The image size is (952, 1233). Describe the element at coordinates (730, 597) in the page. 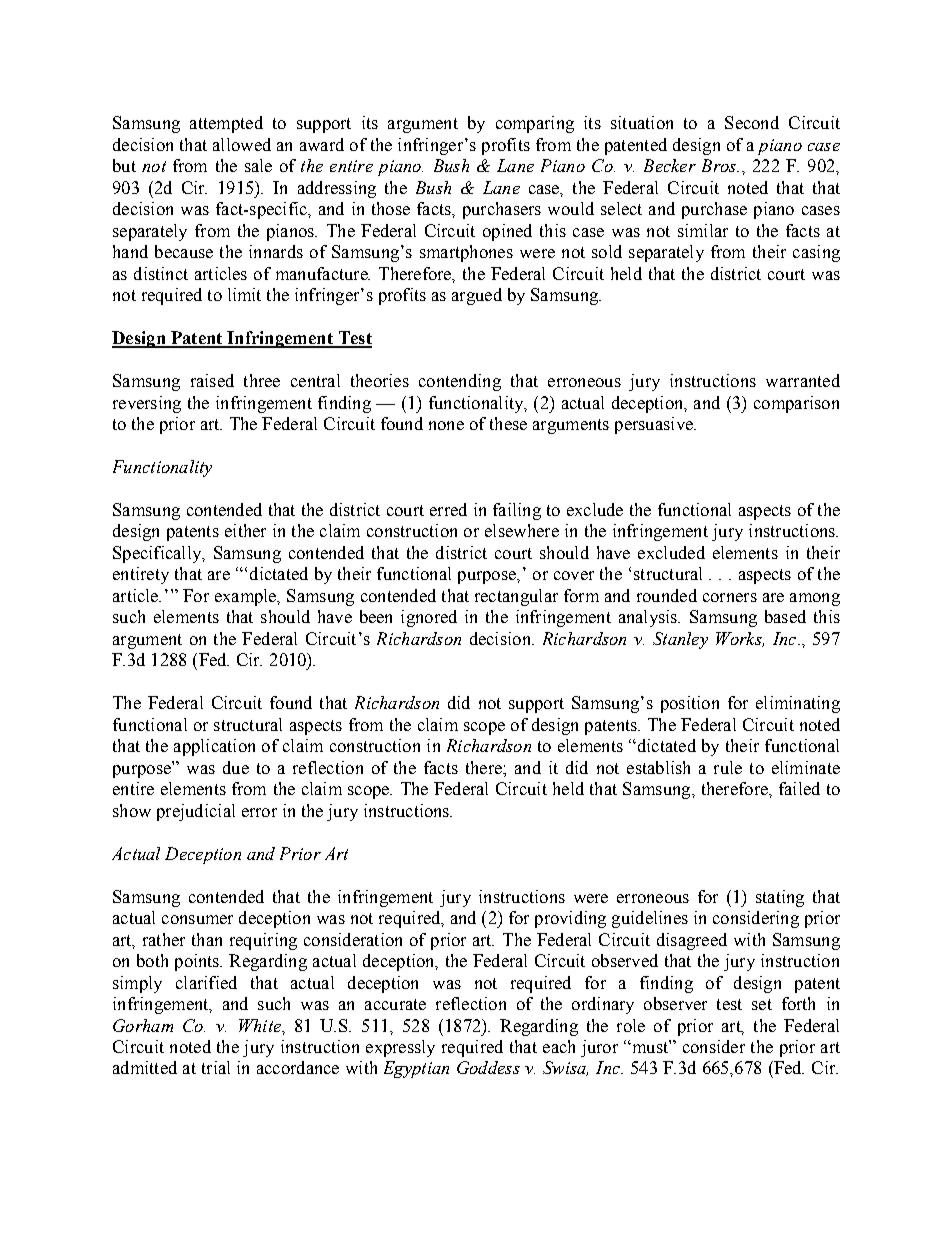

I see `corners` at that location.
